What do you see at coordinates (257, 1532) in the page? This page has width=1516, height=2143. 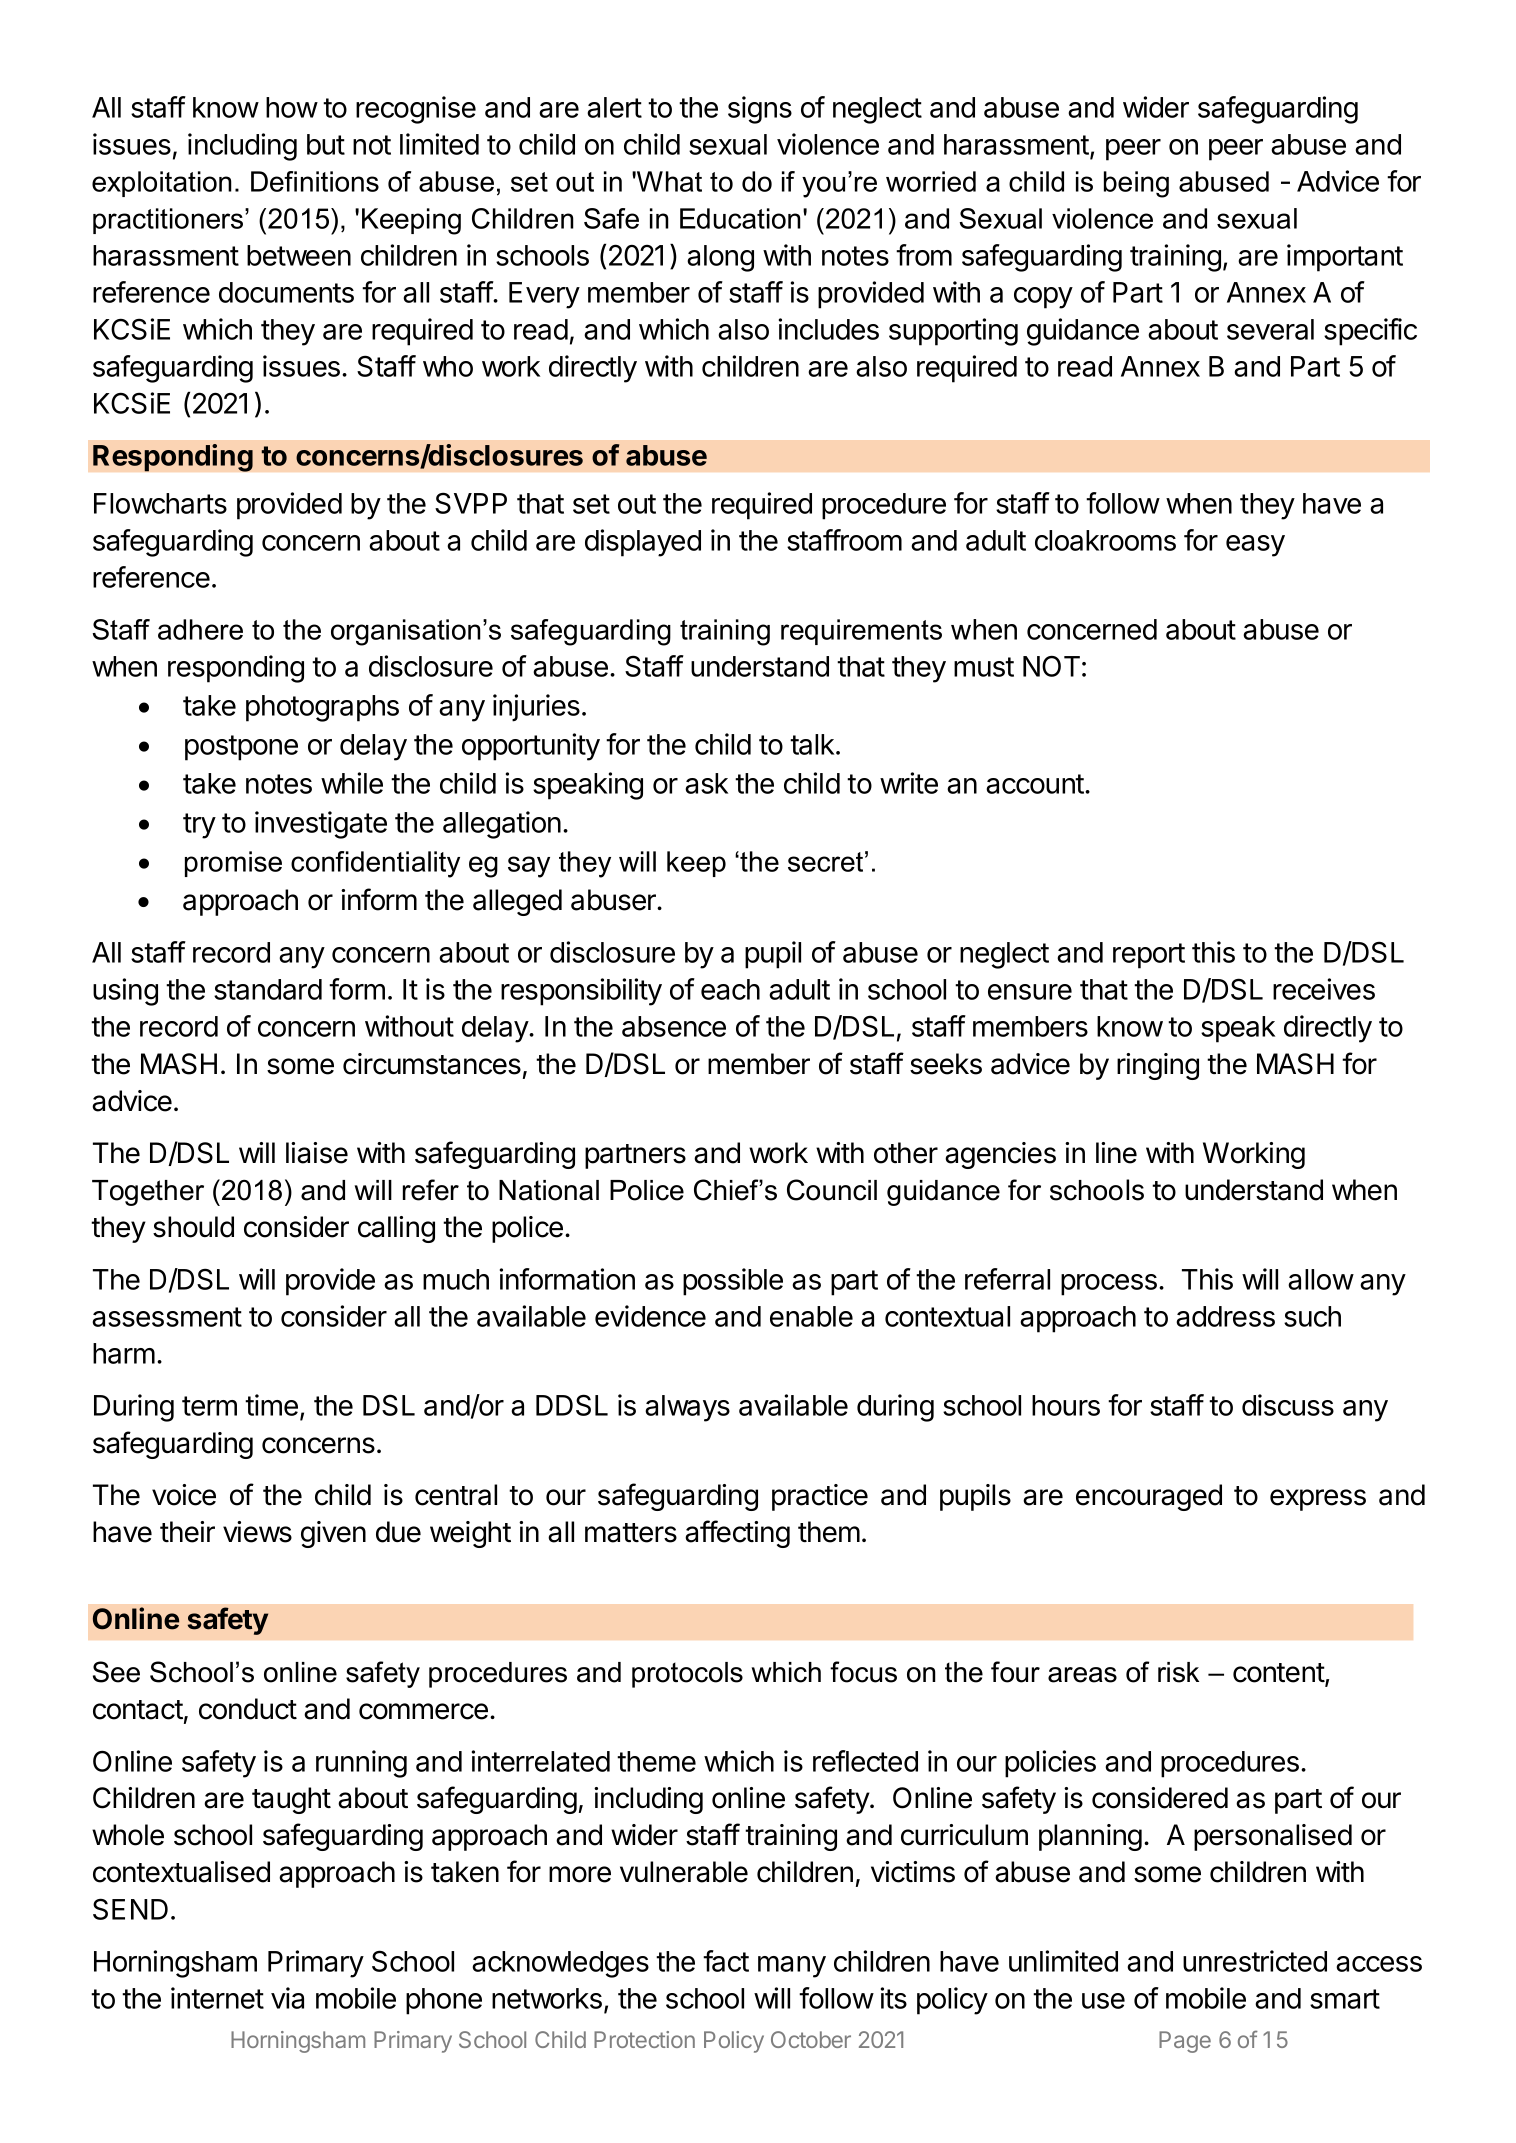 I see `views` at bounding box center [257, 1532].
